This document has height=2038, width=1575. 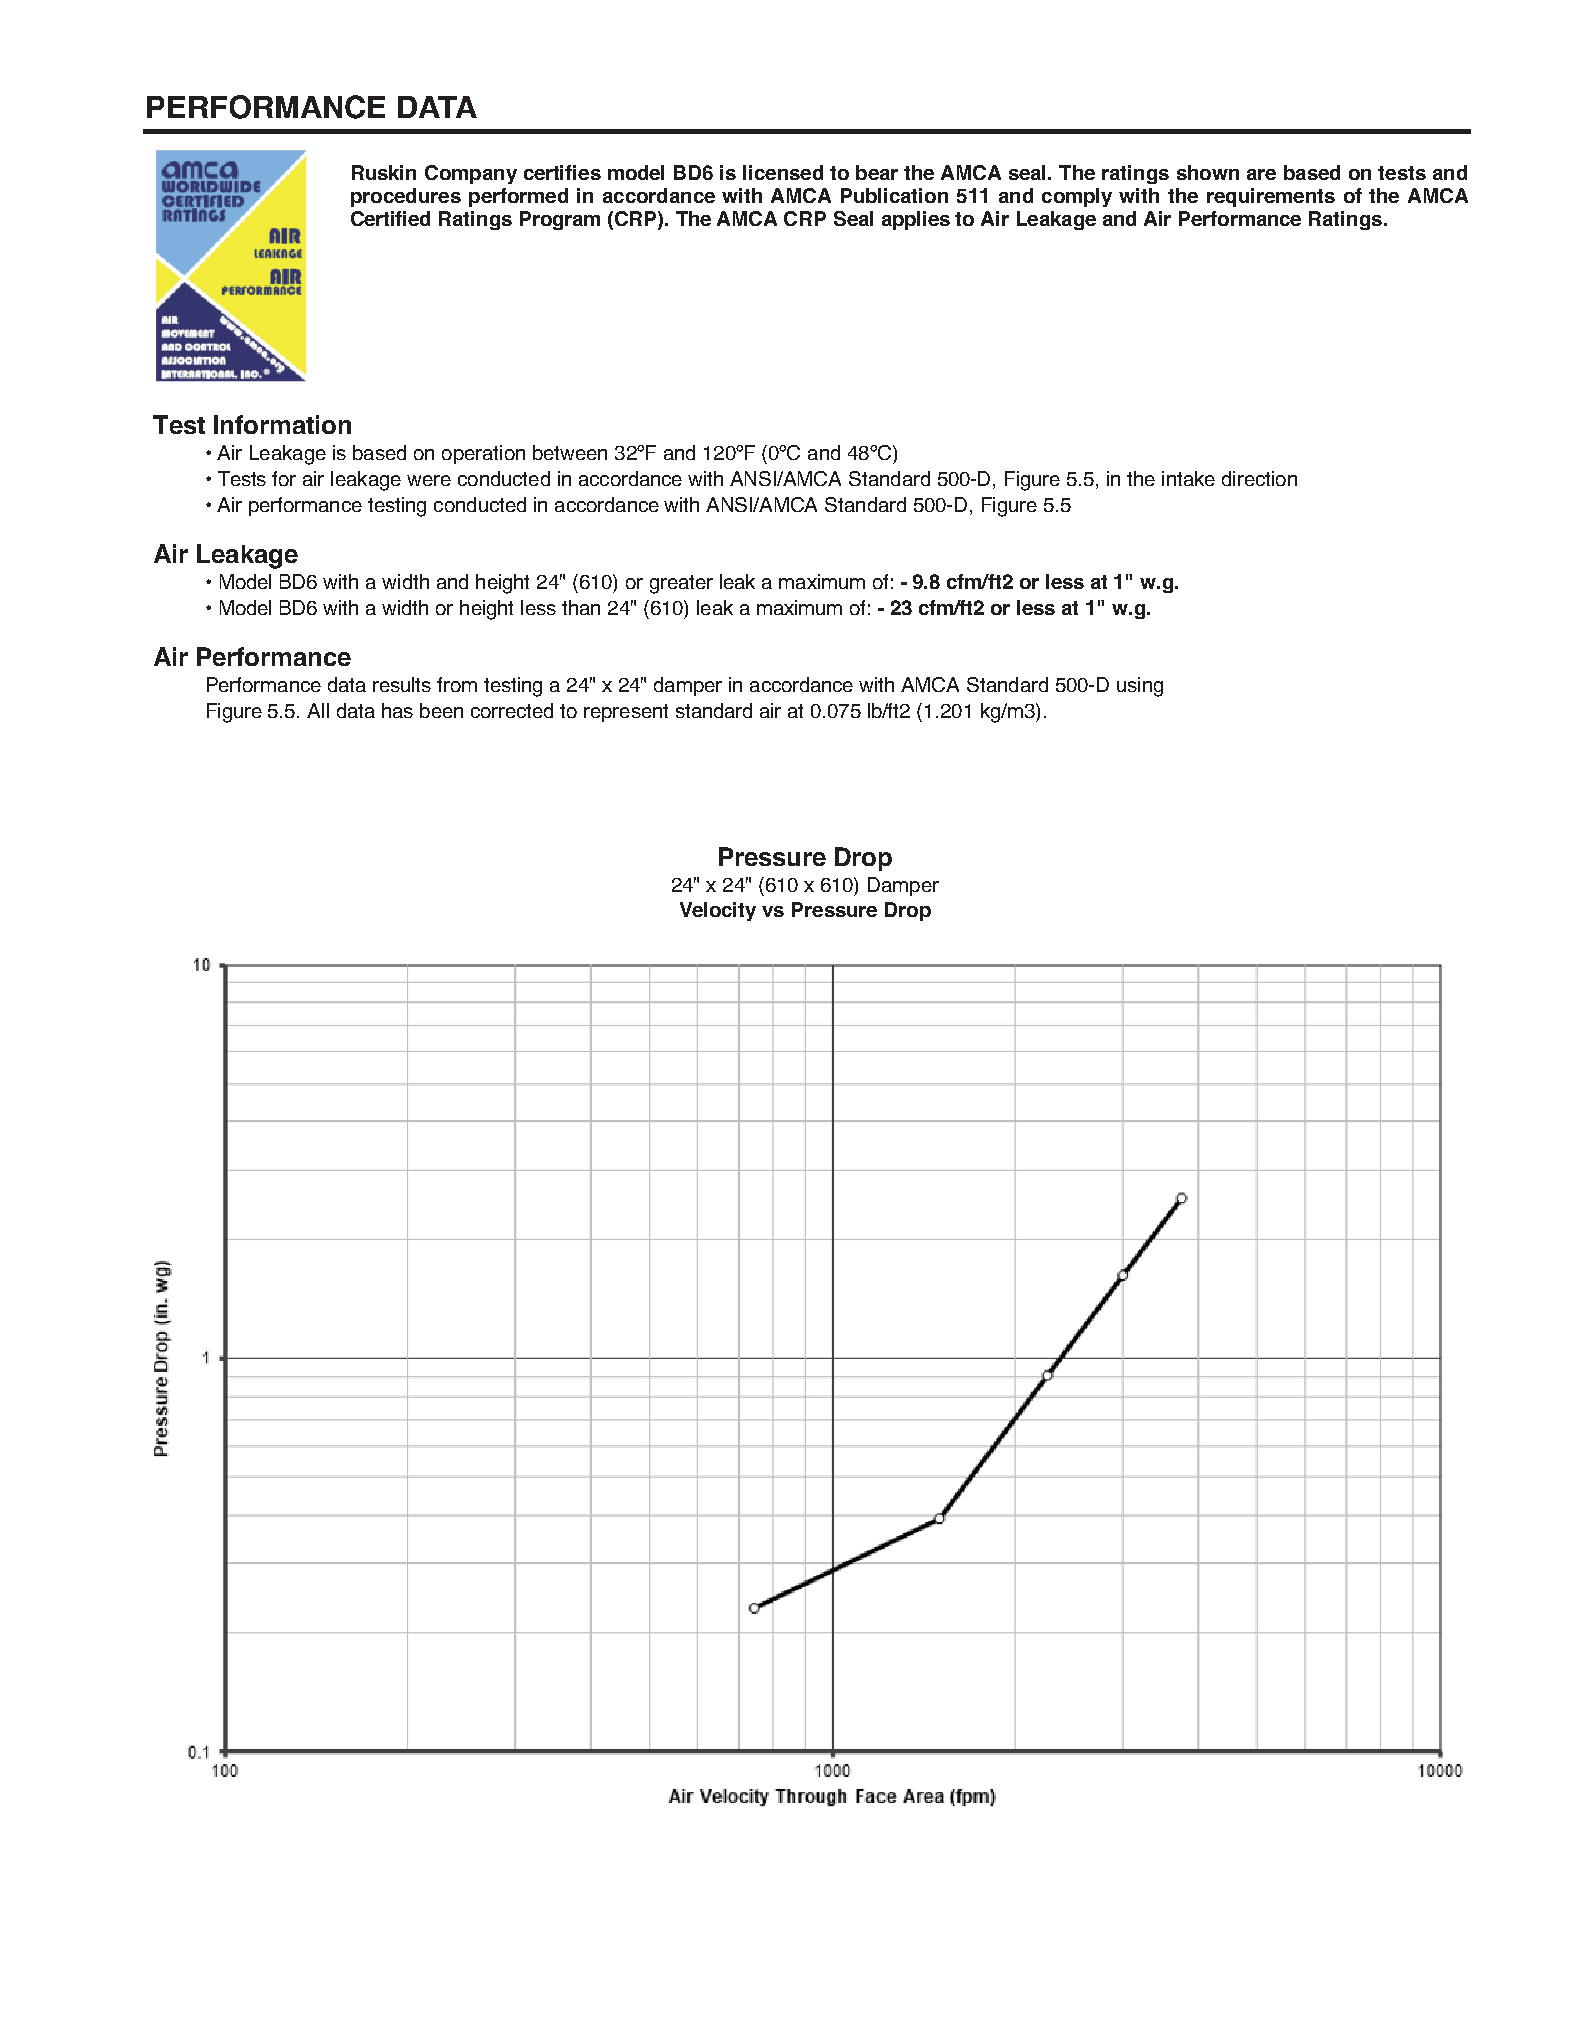 What do you see at coordinates (783, 172) in the document?
I see `licensed` at bounding box center [783, 172].
